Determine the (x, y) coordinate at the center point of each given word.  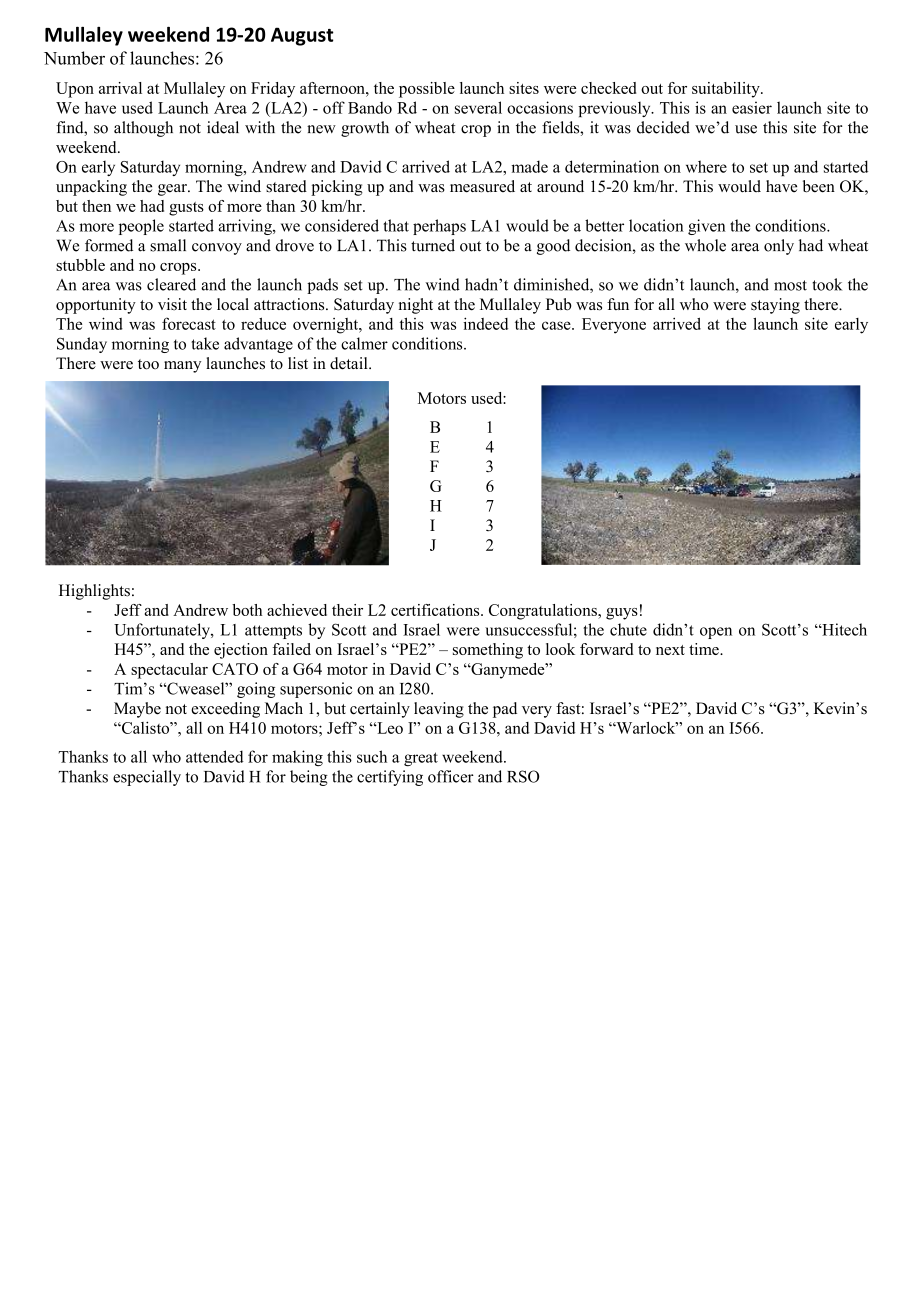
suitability (727, 90)
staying (775, 306)
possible (427, 90)
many (182, 367)
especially (147, 778)
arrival (120, 88)
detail (350, 363)
